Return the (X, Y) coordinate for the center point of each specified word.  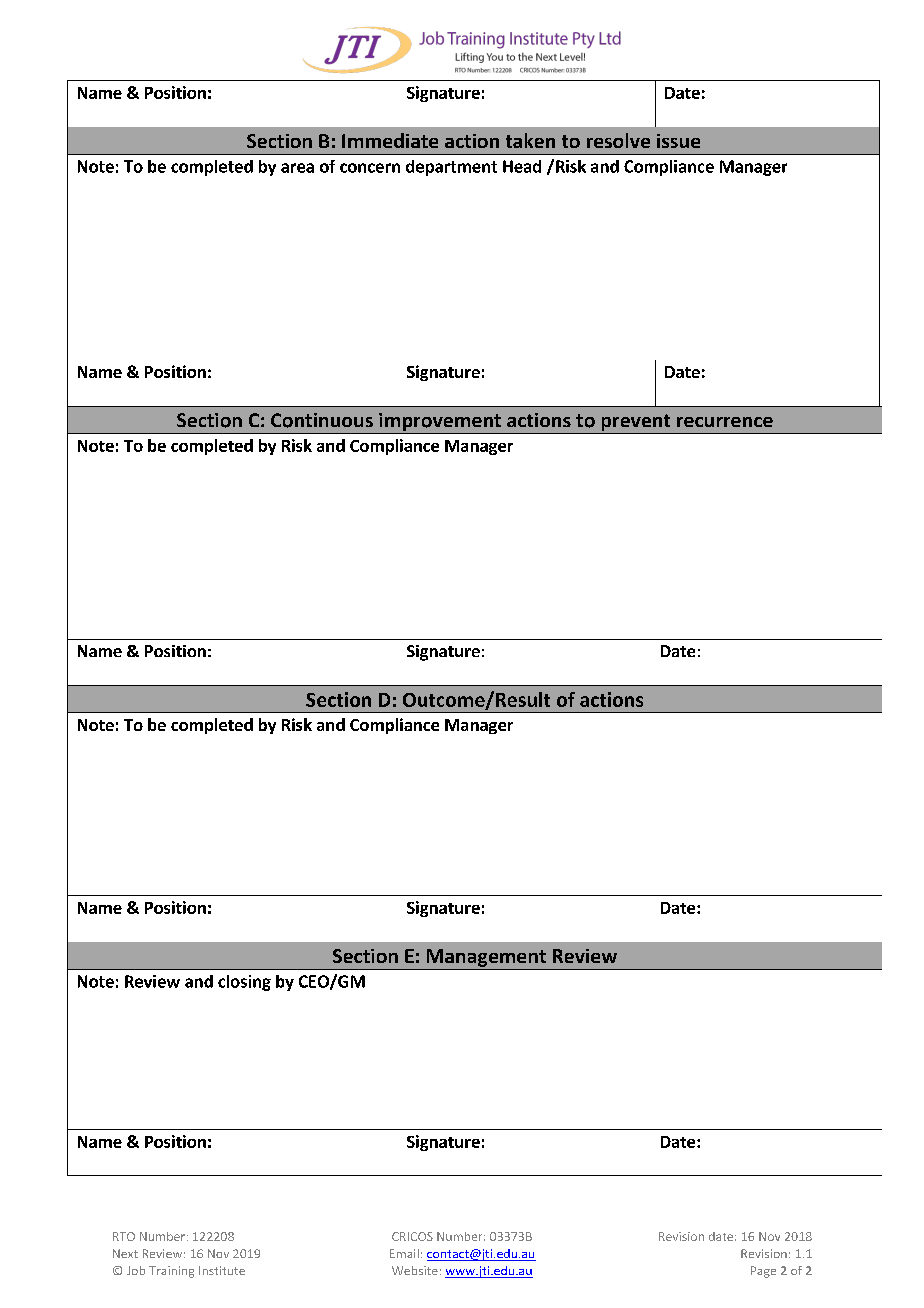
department (451, 168)
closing (244, 983)
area (297, 168)
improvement (440, 423)
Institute (222, 1270)
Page (763, 1272)
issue (678, 141)
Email (404, 1253)
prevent (636, 424)
